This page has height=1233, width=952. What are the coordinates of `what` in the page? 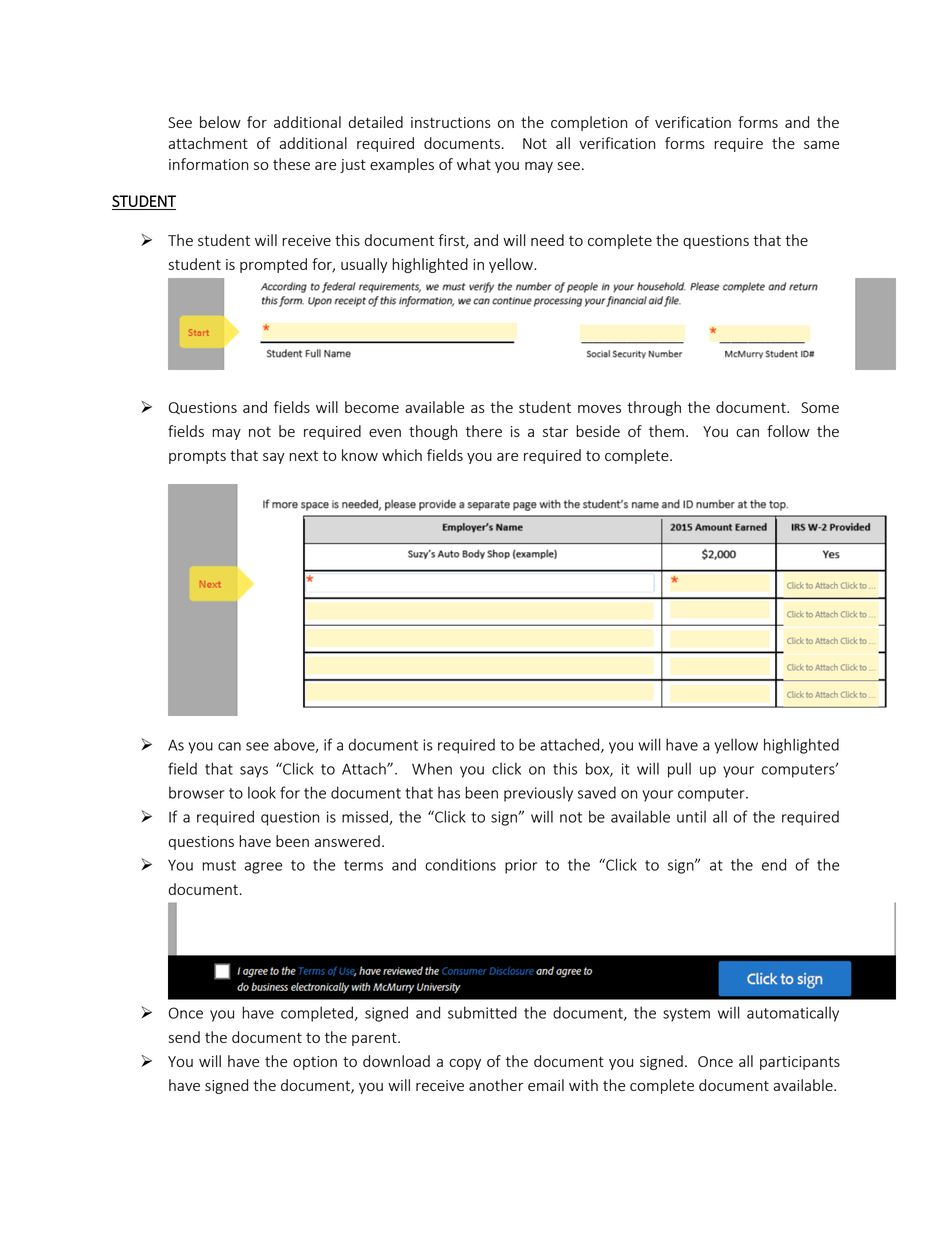 It's located at (474, 164).
